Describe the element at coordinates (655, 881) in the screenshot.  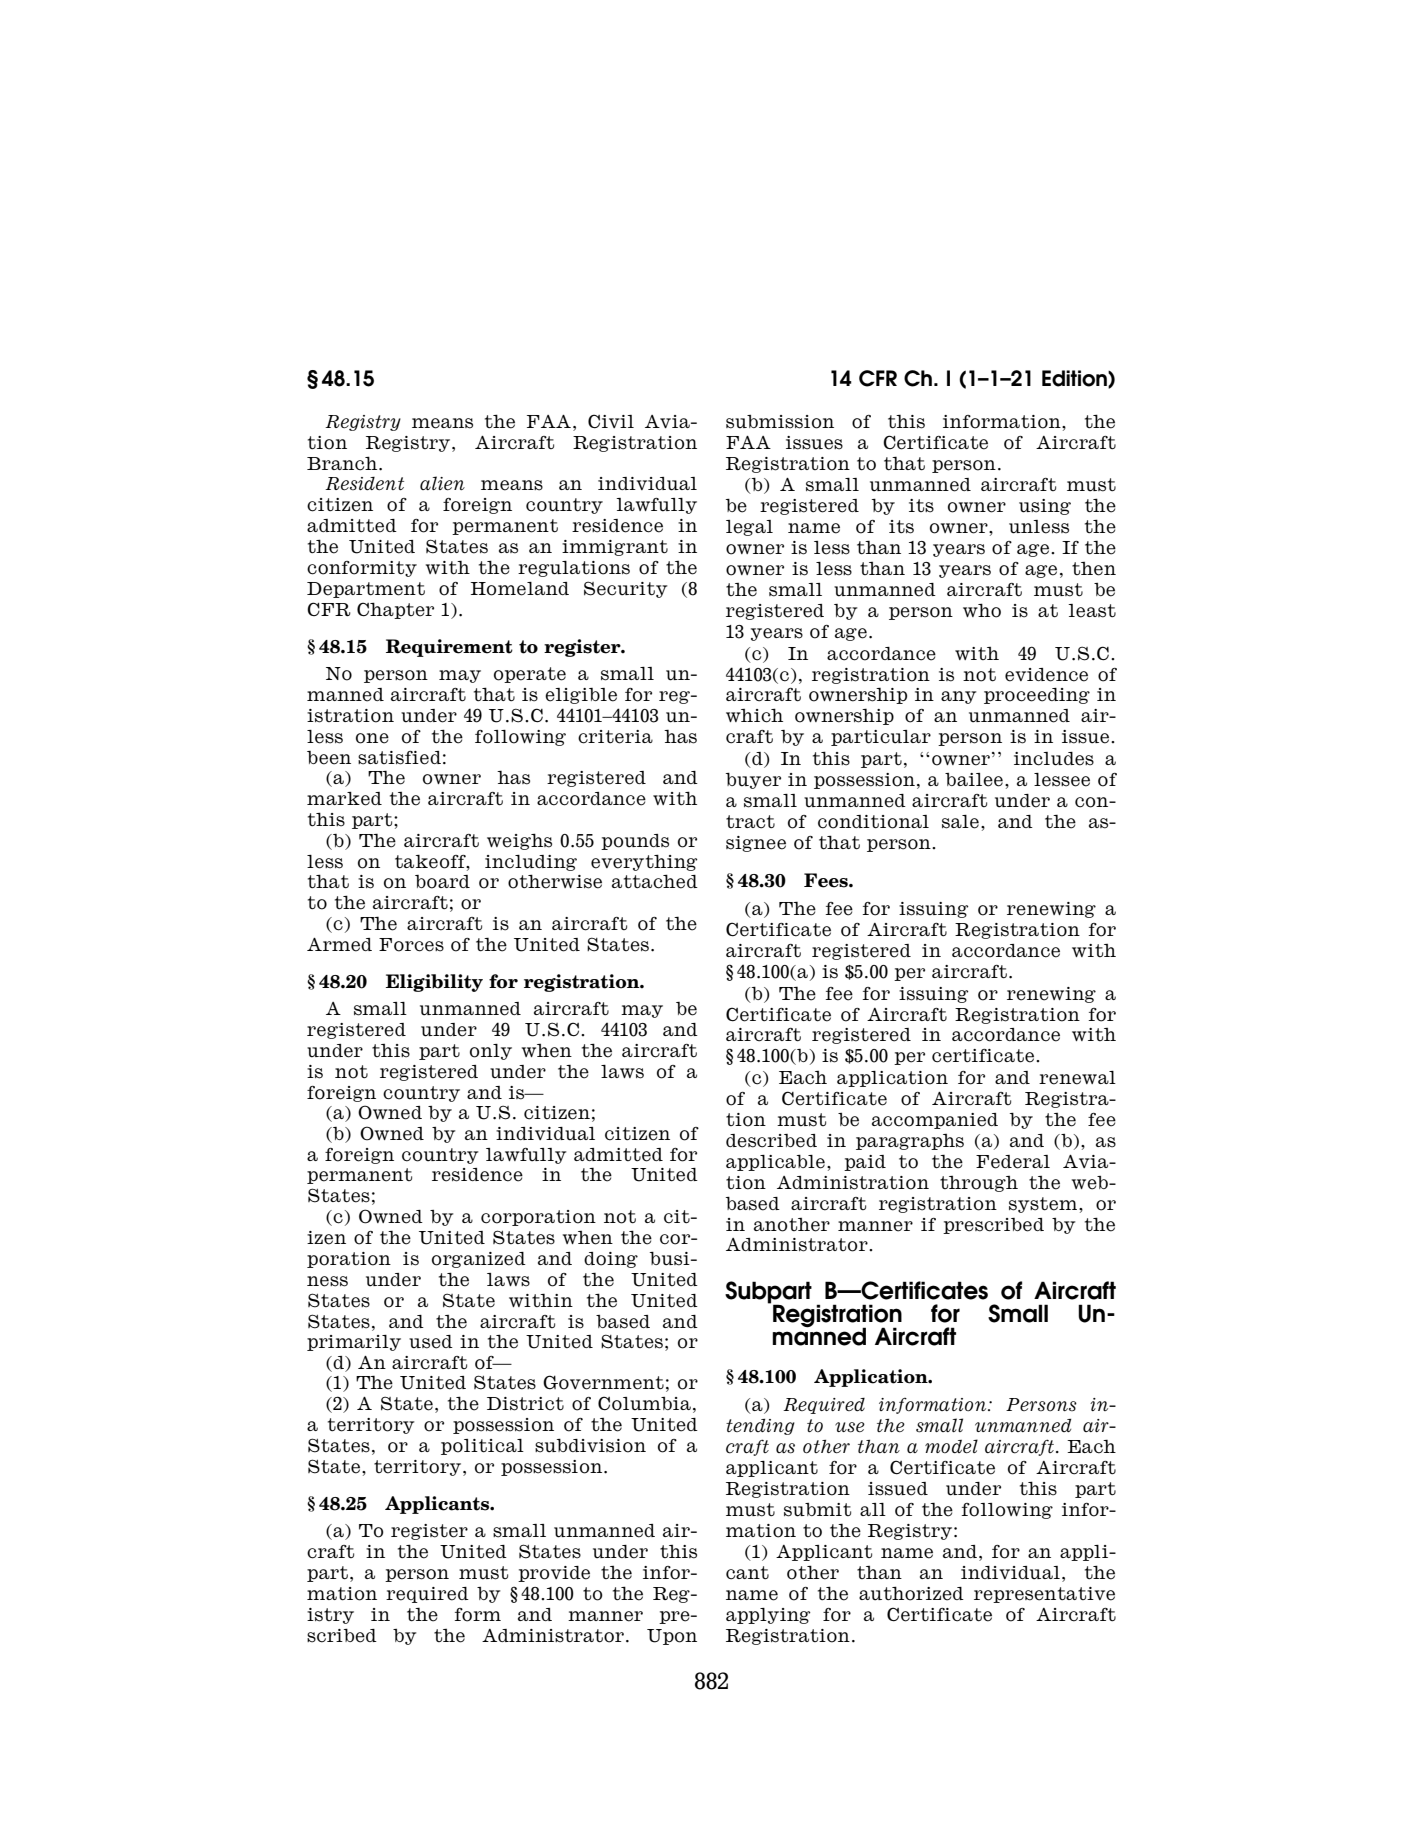
I see `attached` at that location.
